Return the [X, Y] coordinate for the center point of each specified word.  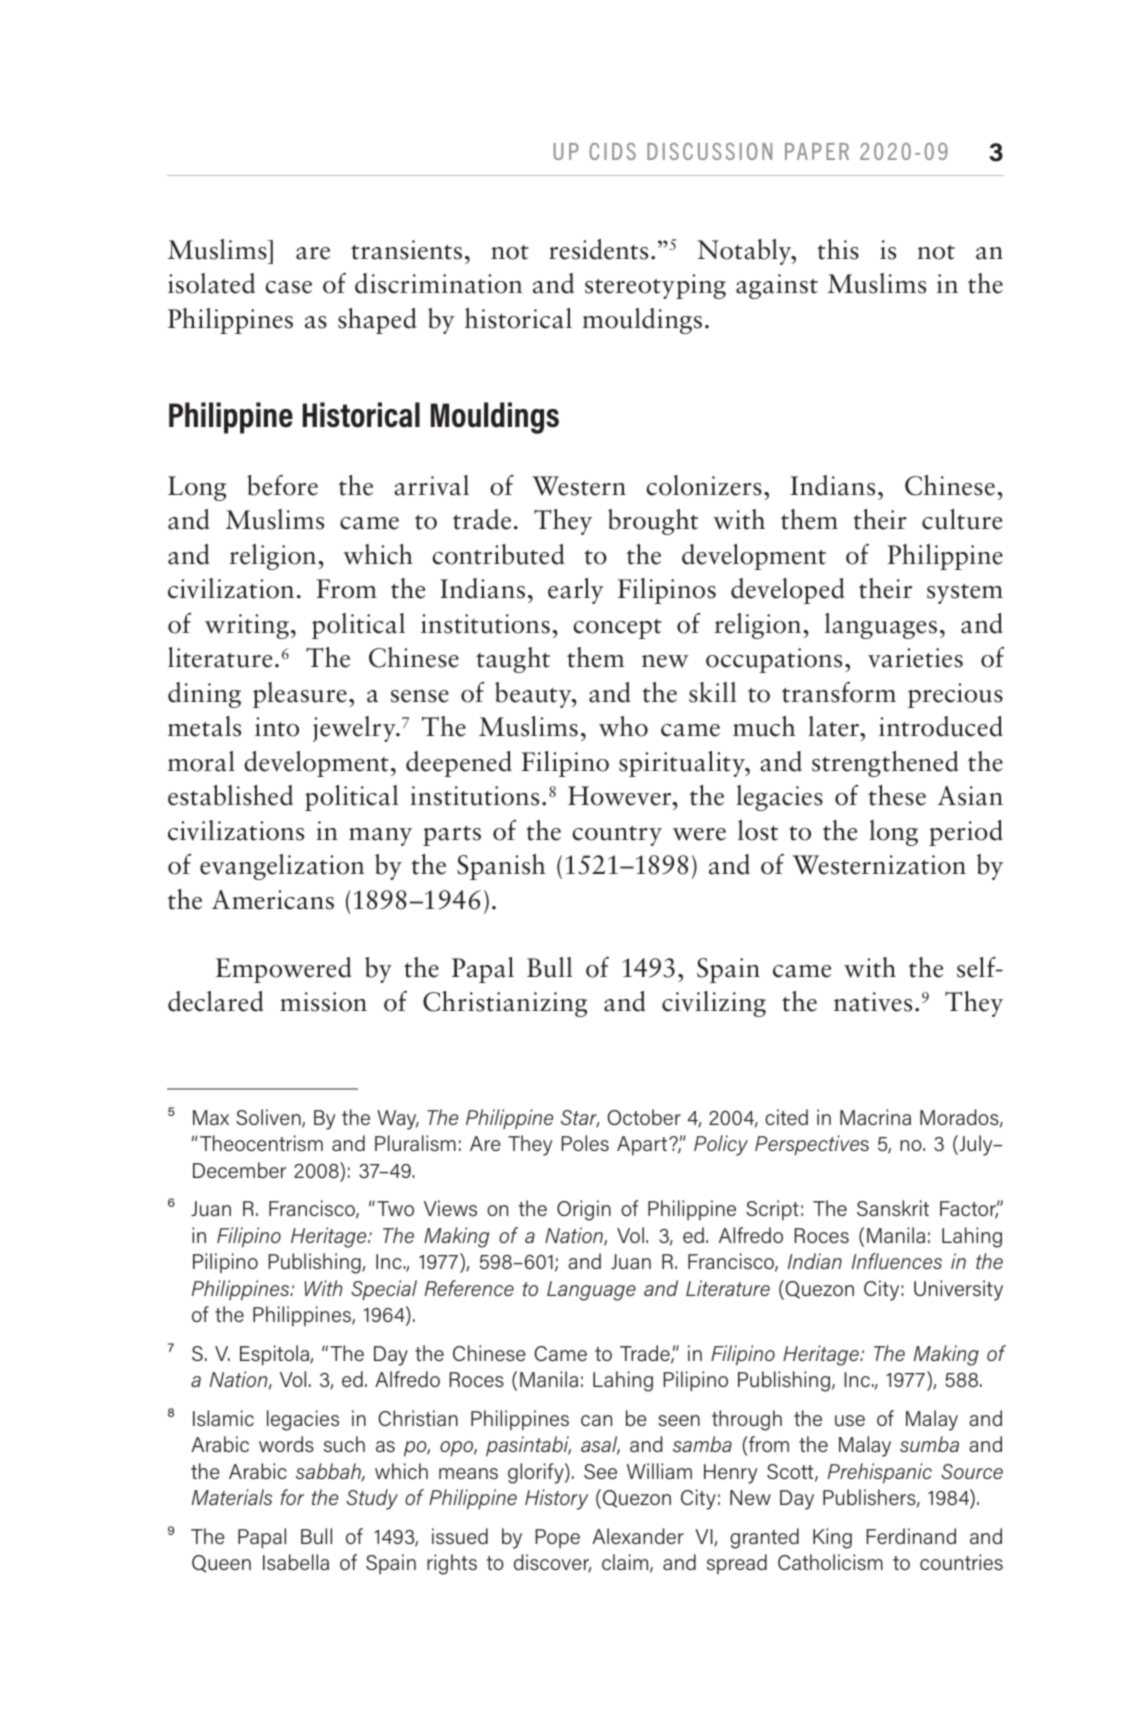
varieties [915, 658]
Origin [584, 1210]
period [966, 833]
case [288, 287]
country [617, 836]
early [576, 591]
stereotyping [655, 286]
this [838, 249]
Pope [557, 1538]
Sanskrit [893, 1208]
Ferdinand [911, 1536]
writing [247, 626]
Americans [273, 900]
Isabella [296, 1562]
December [239, 1170]
